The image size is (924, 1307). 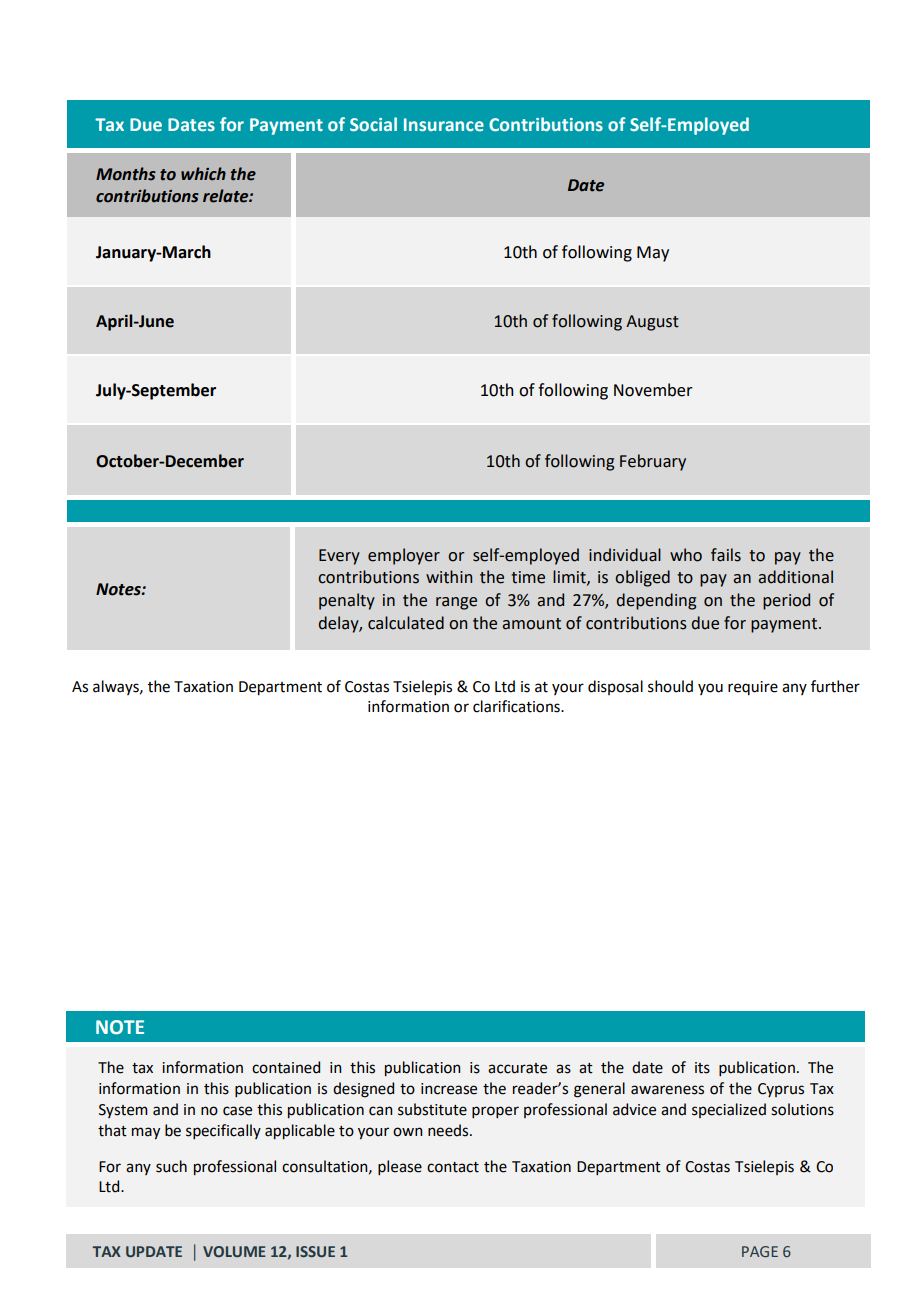 I want to click on within, so click(x=449, y=577).
